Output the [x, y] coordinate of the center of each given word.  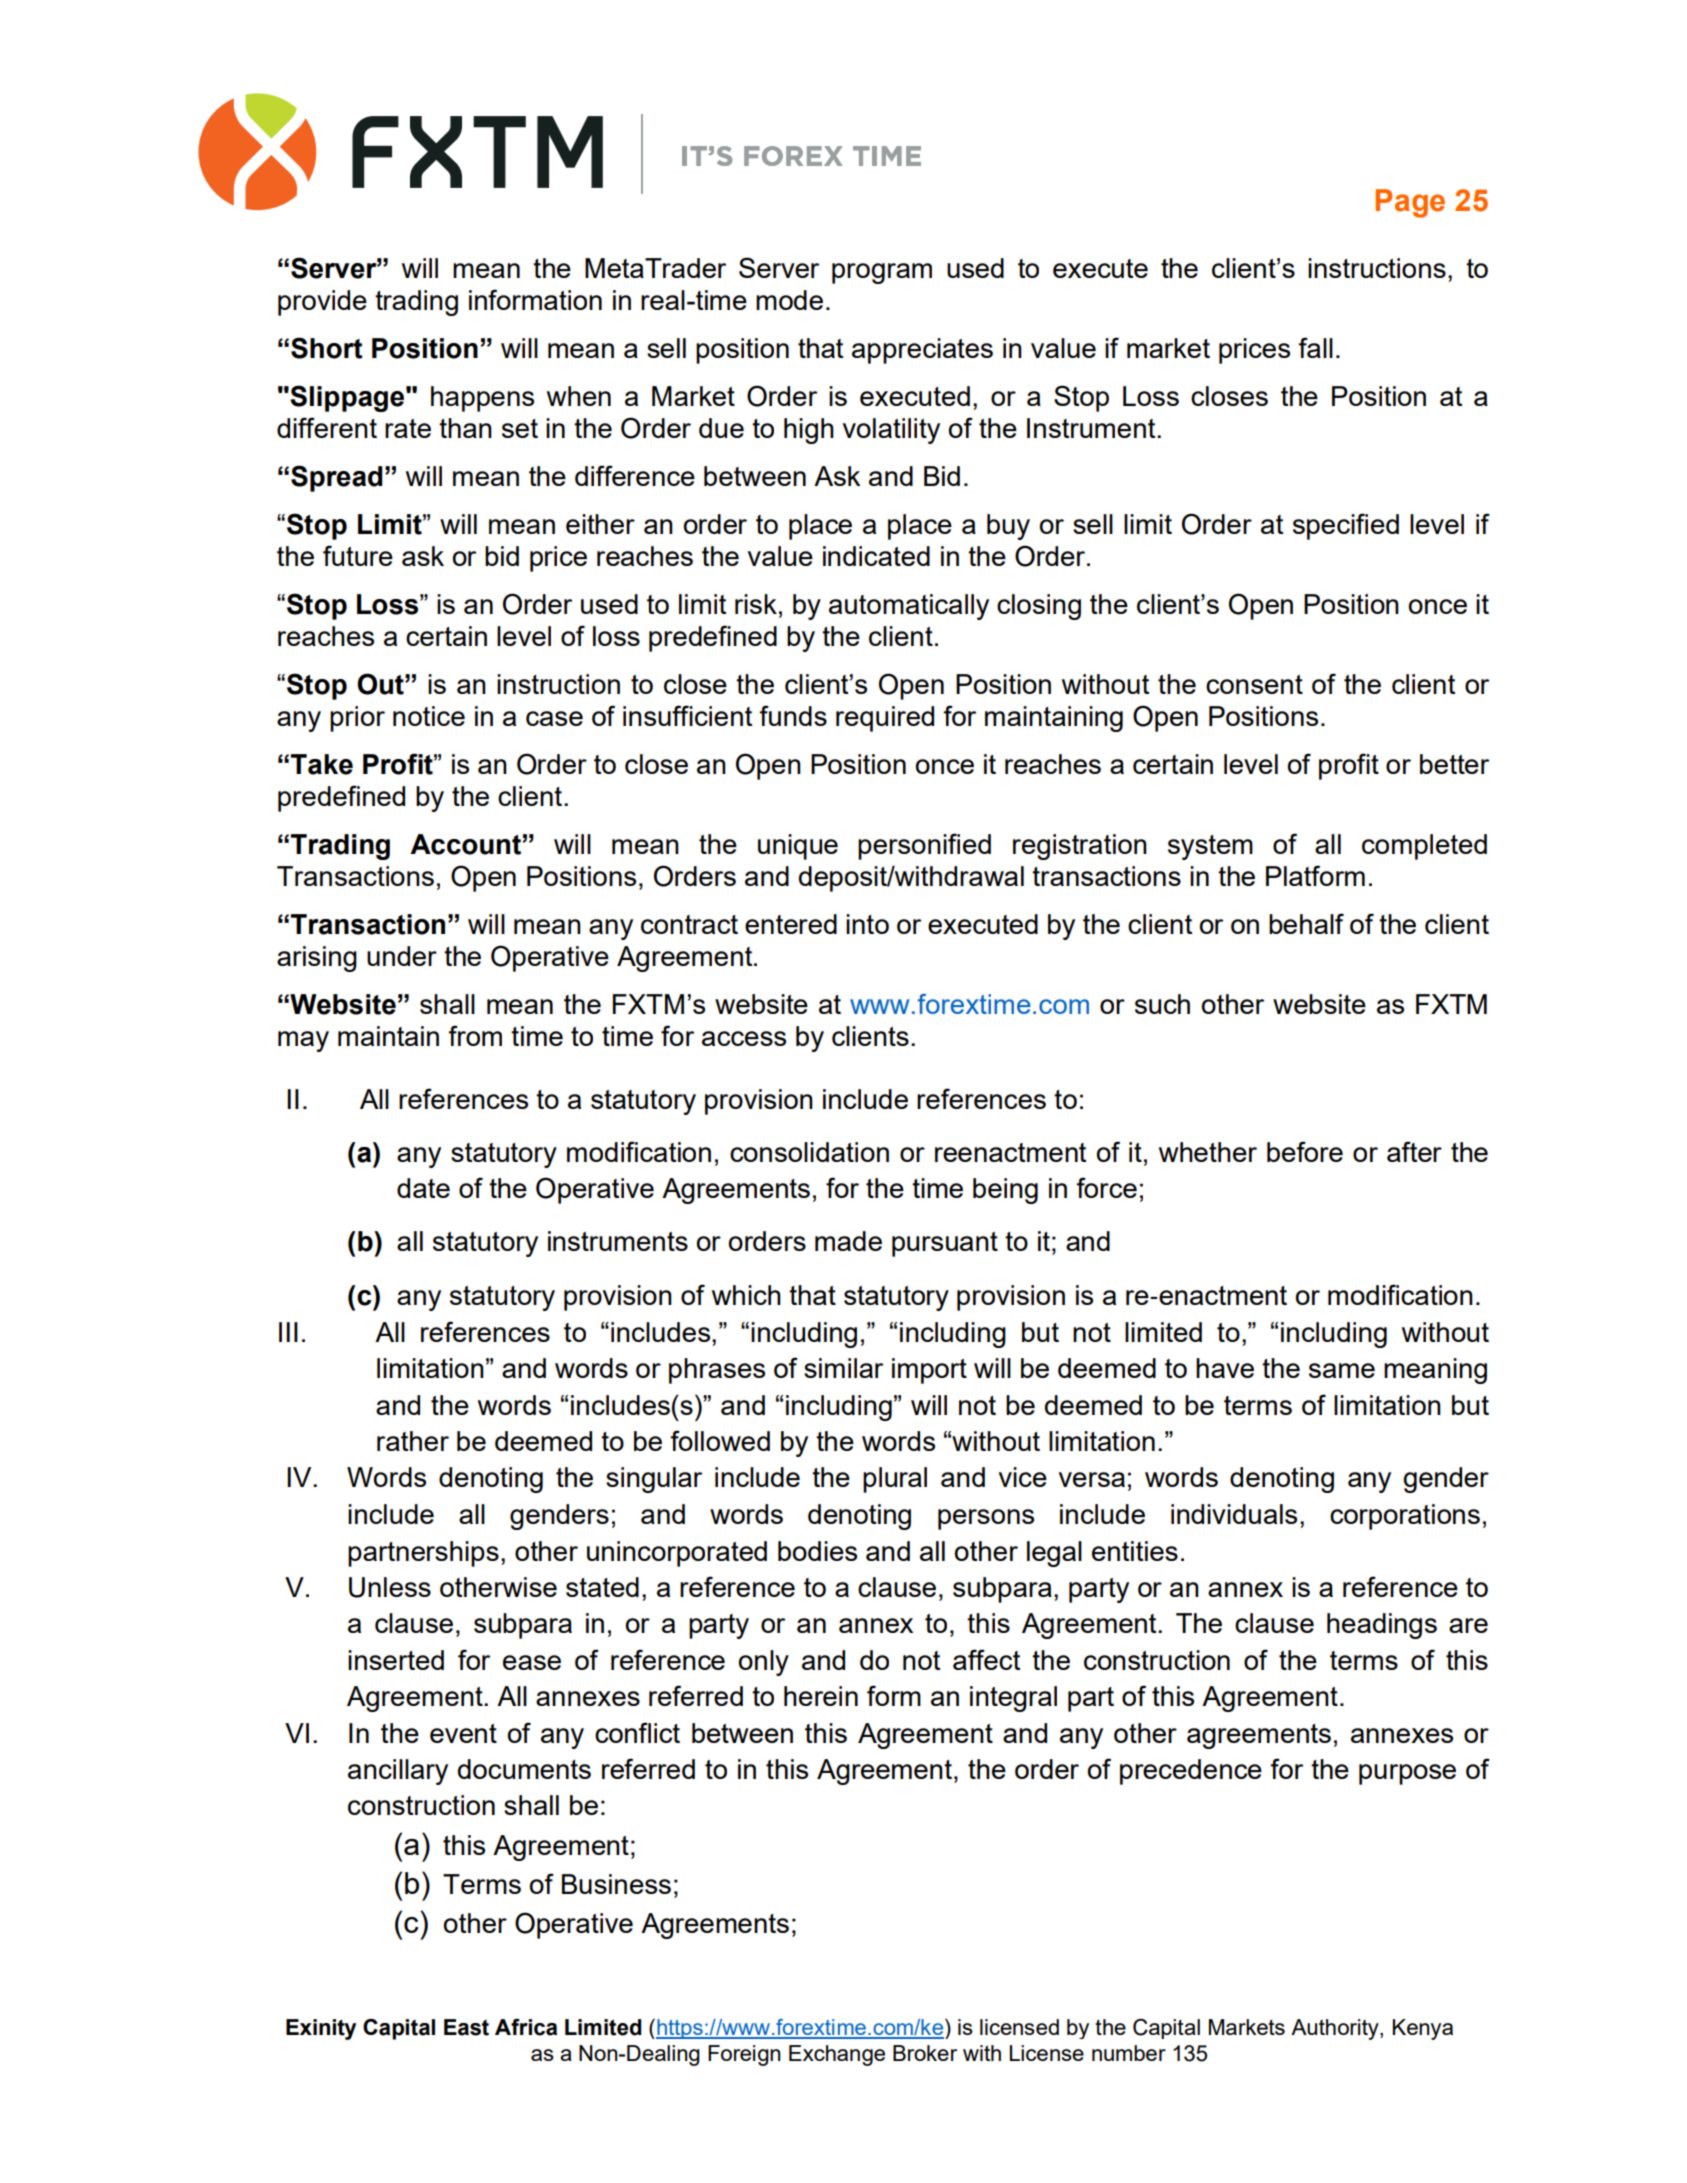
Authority [1336, 2029]
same [1342, 1370]
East [466, 2027]
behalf [1306, 923]
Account [466, 844]
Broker [925, 2053]
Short [327, 348]
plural [895, 1480]
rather [413, 1441]
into [867, 924]
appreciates [922, 351]
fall [1315, 347]
